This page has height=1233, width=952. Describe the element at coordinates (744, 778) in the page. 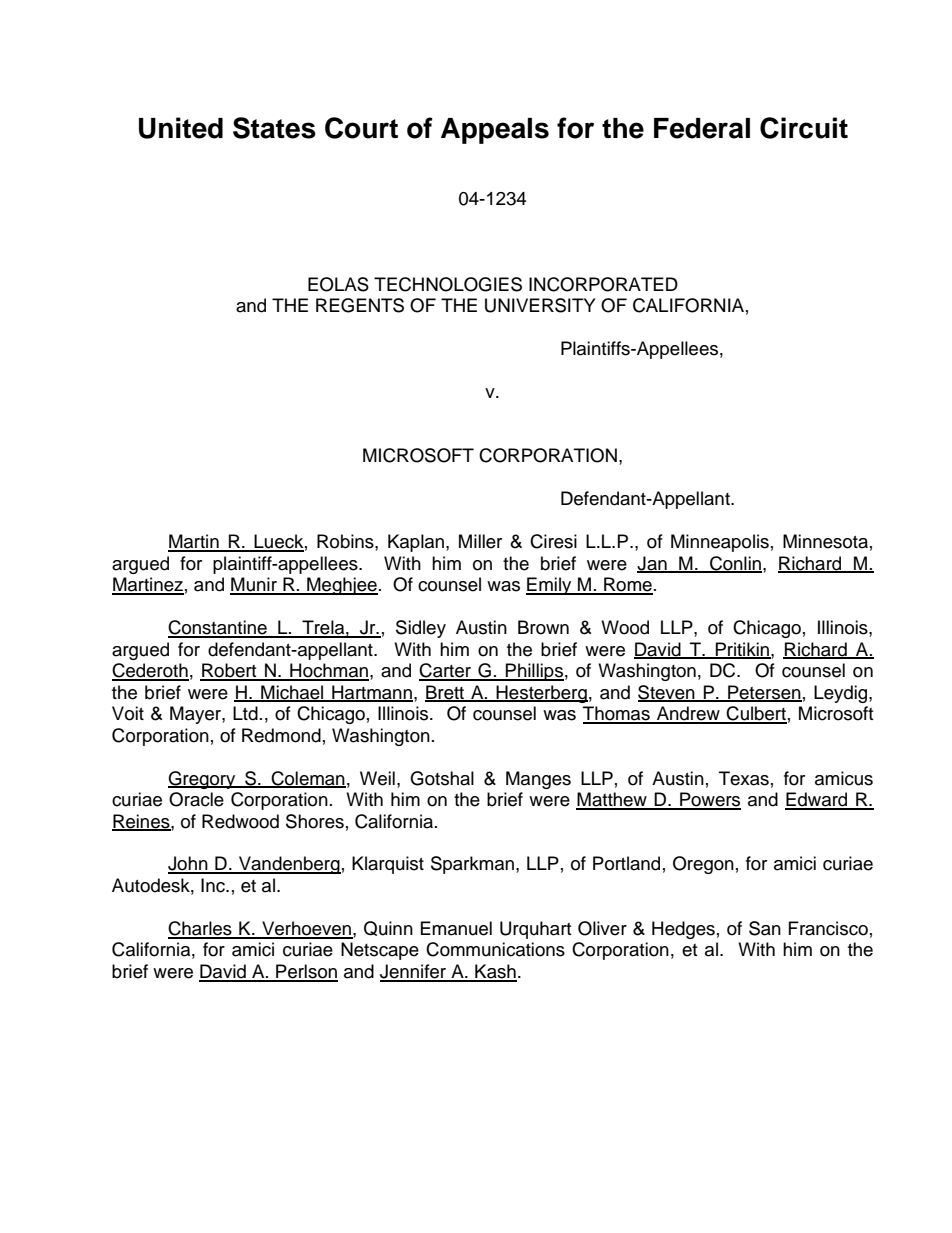

I see `Texas` at that location.
